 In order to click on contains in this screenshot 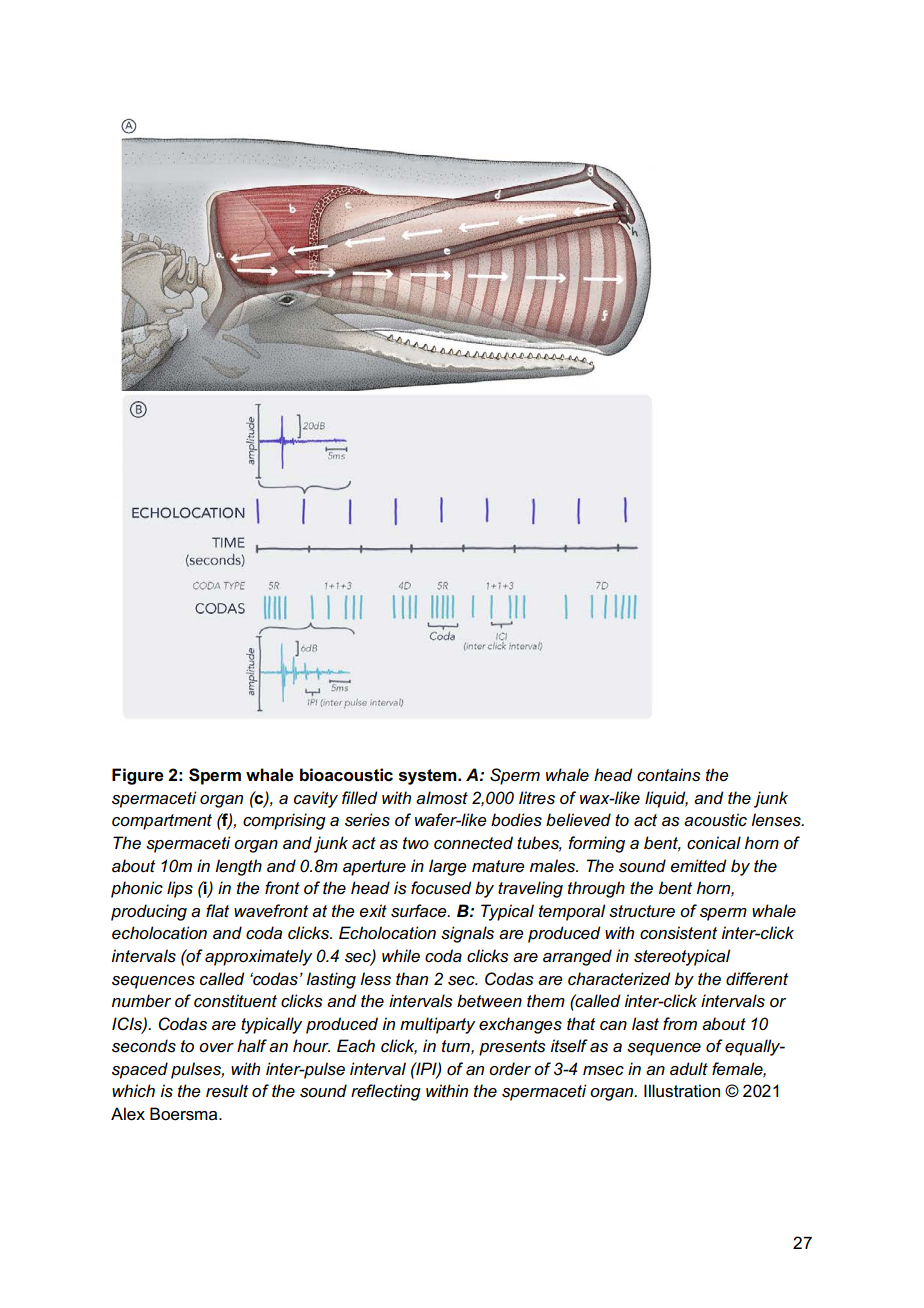, I will do `click(669, 774)`.
